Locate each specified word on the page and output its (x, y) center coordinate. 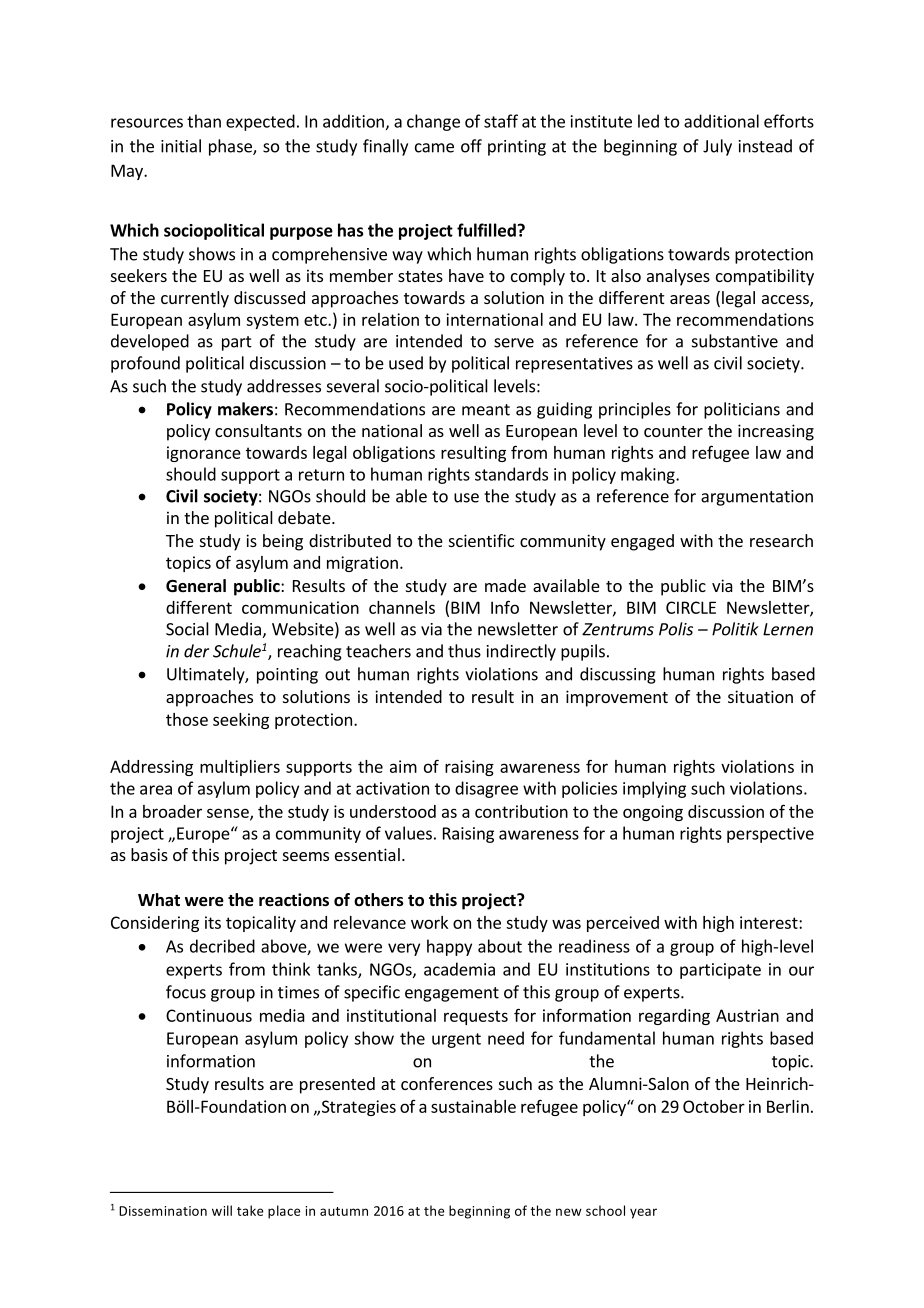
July (717, 147)
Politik (735, 629)
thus (464, 651)
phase (231, 147)
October (714, 1106)
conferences (447, 1083)
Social (187, 629)
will (222, 1210)
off (471, 146)
